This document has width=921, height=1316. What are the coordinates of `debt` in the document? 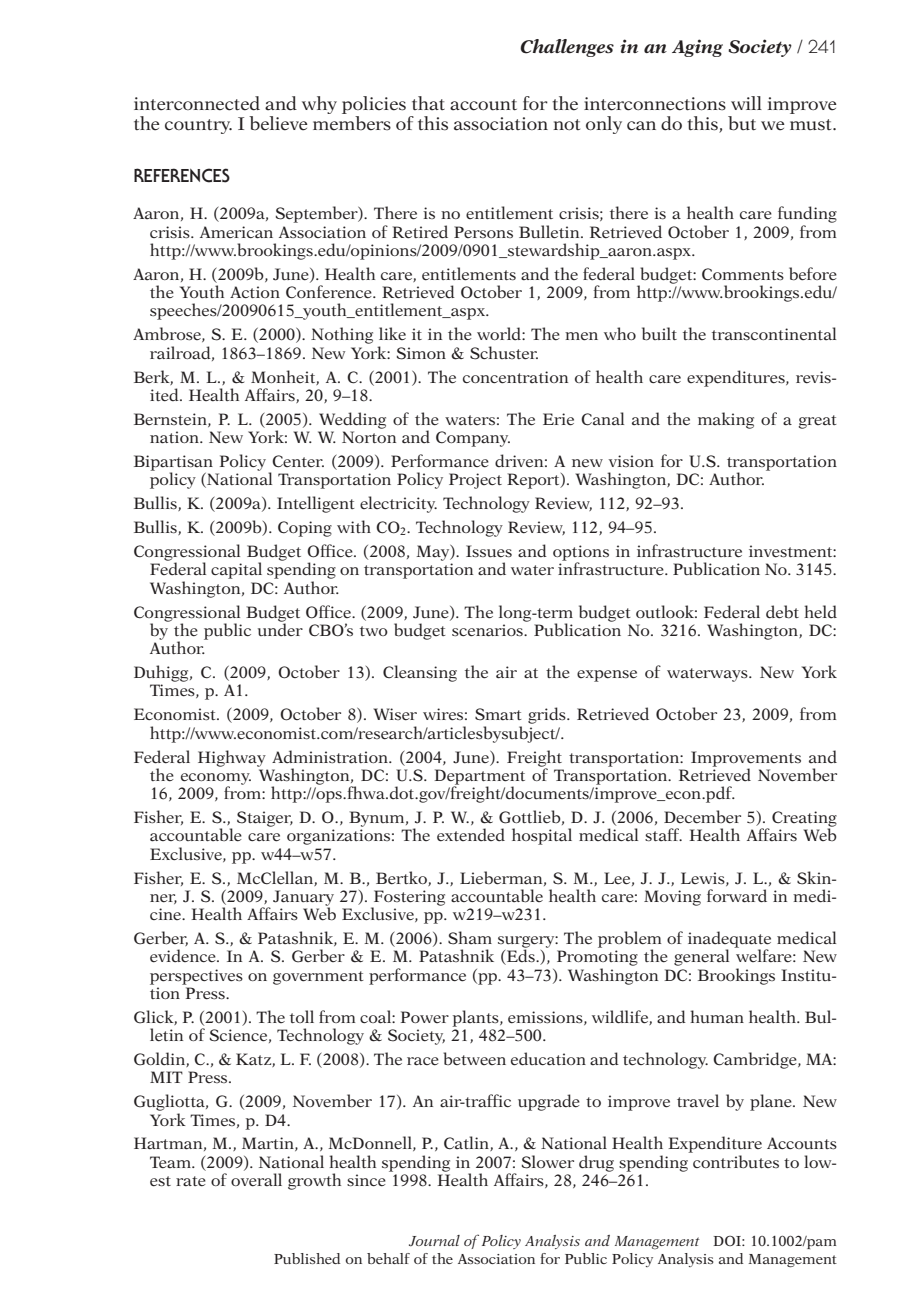 It's located at (782, 612).
